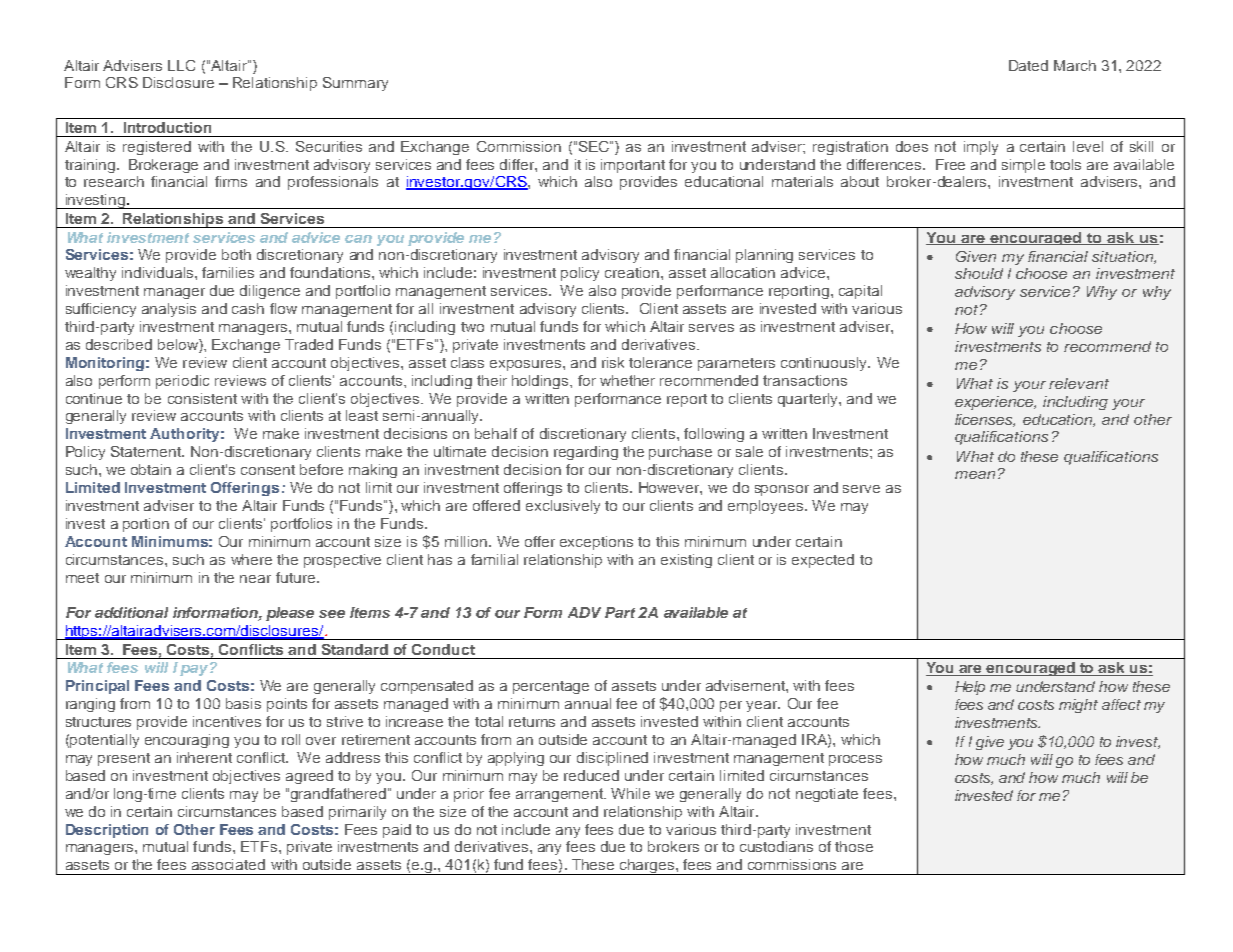 The image size is (1233, 952). I want to click on LLC, so click(181, 65).
